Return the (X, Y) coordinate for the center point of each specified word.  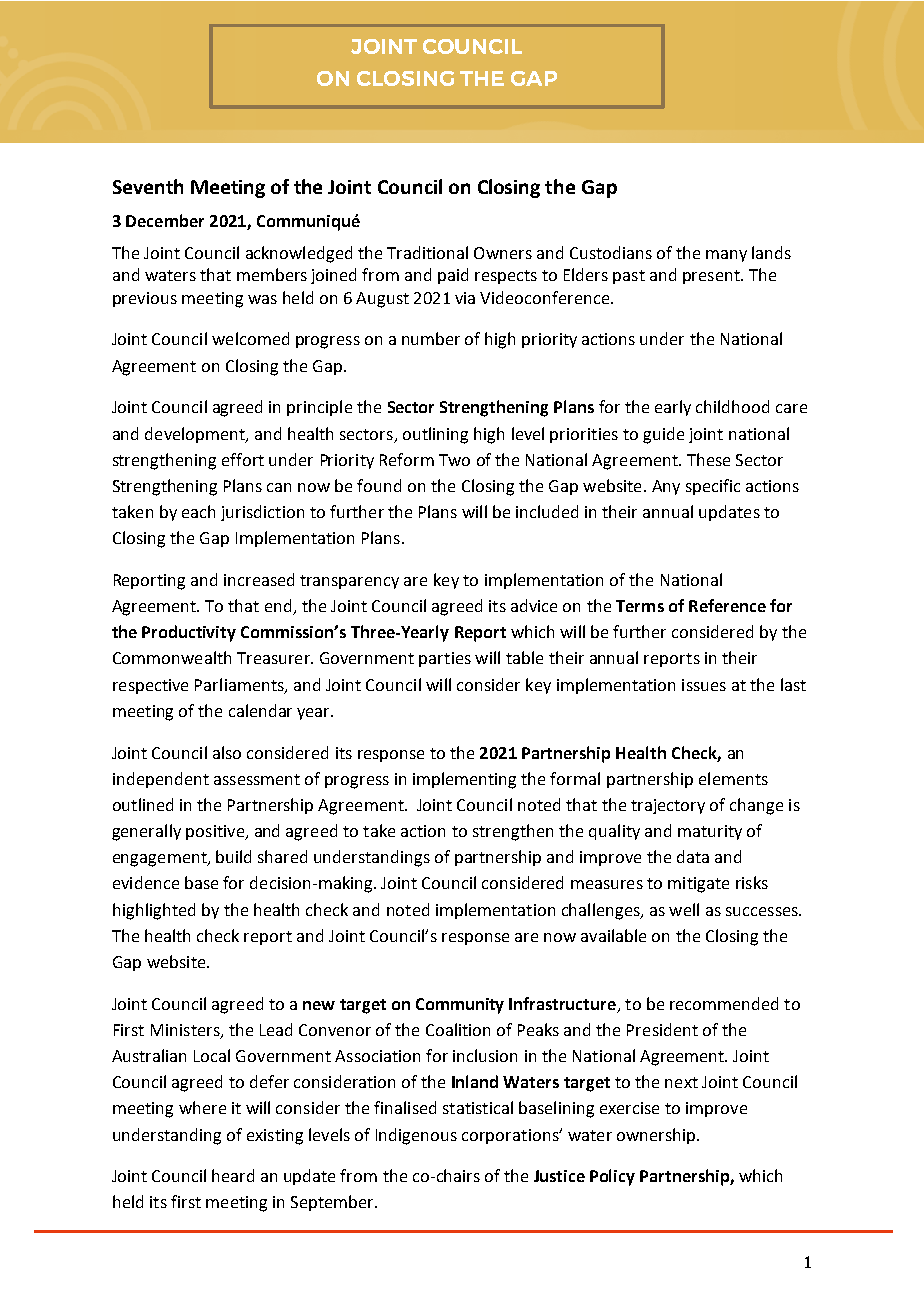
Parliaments (240, 685)
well (684, 909)
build (233, 856)
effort (243, 459)
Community (460, 1006)
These (708, 459)
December (165, 220)
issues (704, 685)
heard (233, 1175)
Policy (612, 1177)
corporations (511, 1136)
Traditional (427, 252)
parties (445, 659)
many (726, 256)
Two (454, 460)
